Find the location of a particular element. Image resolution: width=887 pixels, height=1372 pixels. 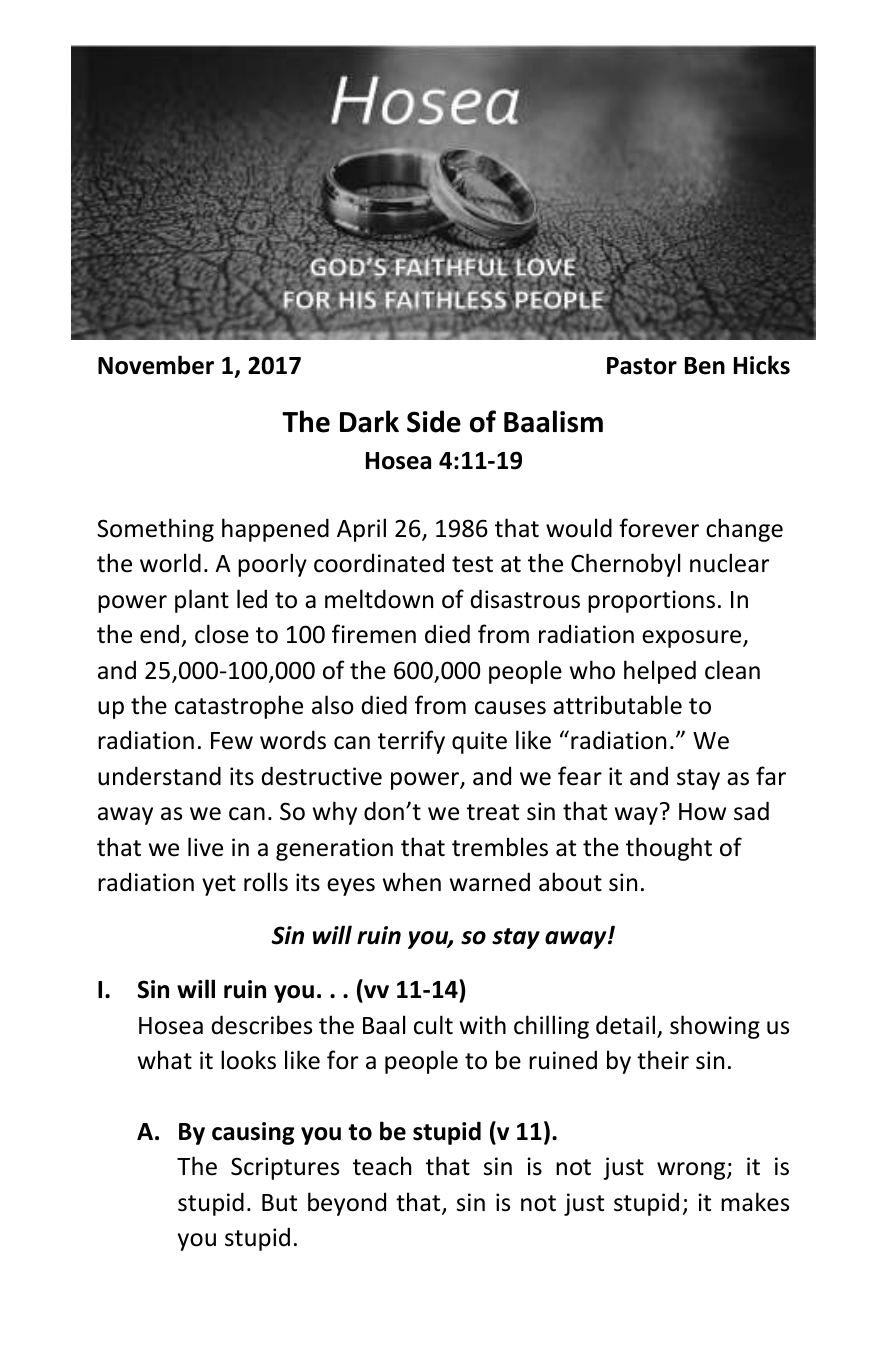

sad is located at coordinates (751, 811).
